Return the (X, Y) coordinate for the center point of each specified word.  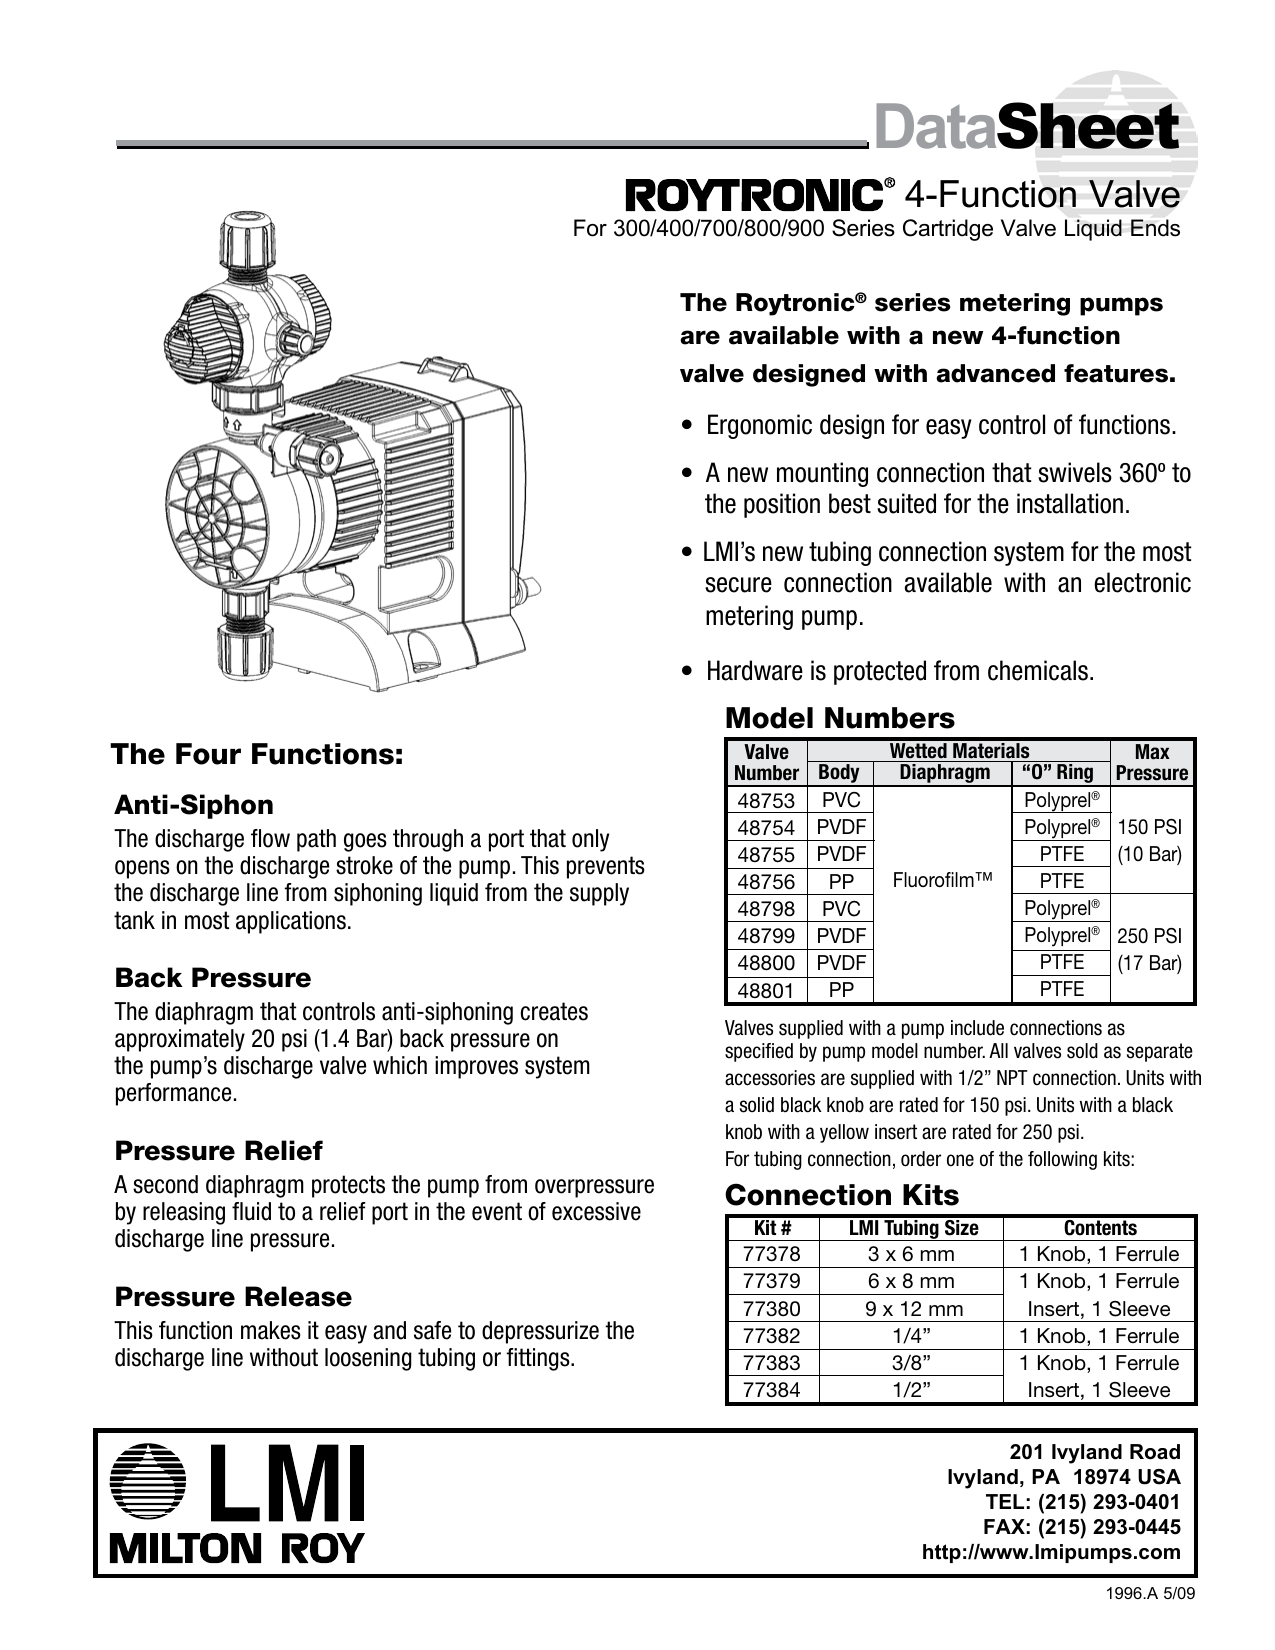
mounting (822, 474)
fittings (539, 1359)
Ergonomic (760, 426)
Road (1155, 1452)
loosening (368, 1359)
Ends (1155, 228)
